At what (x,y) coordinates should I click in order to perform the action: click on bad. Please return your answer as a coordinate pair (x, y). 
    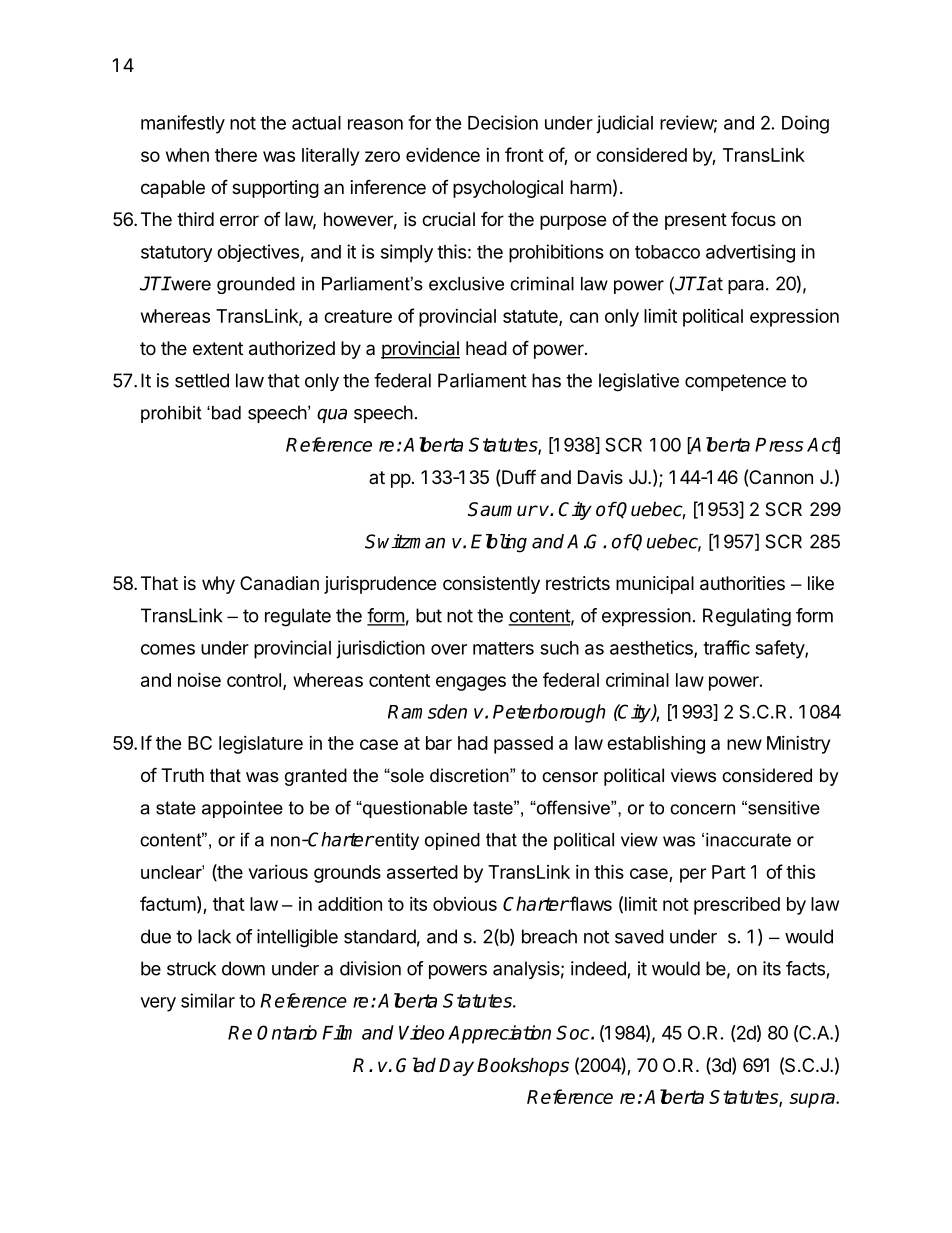
    Looking at the image, I should click on (226, 413).
